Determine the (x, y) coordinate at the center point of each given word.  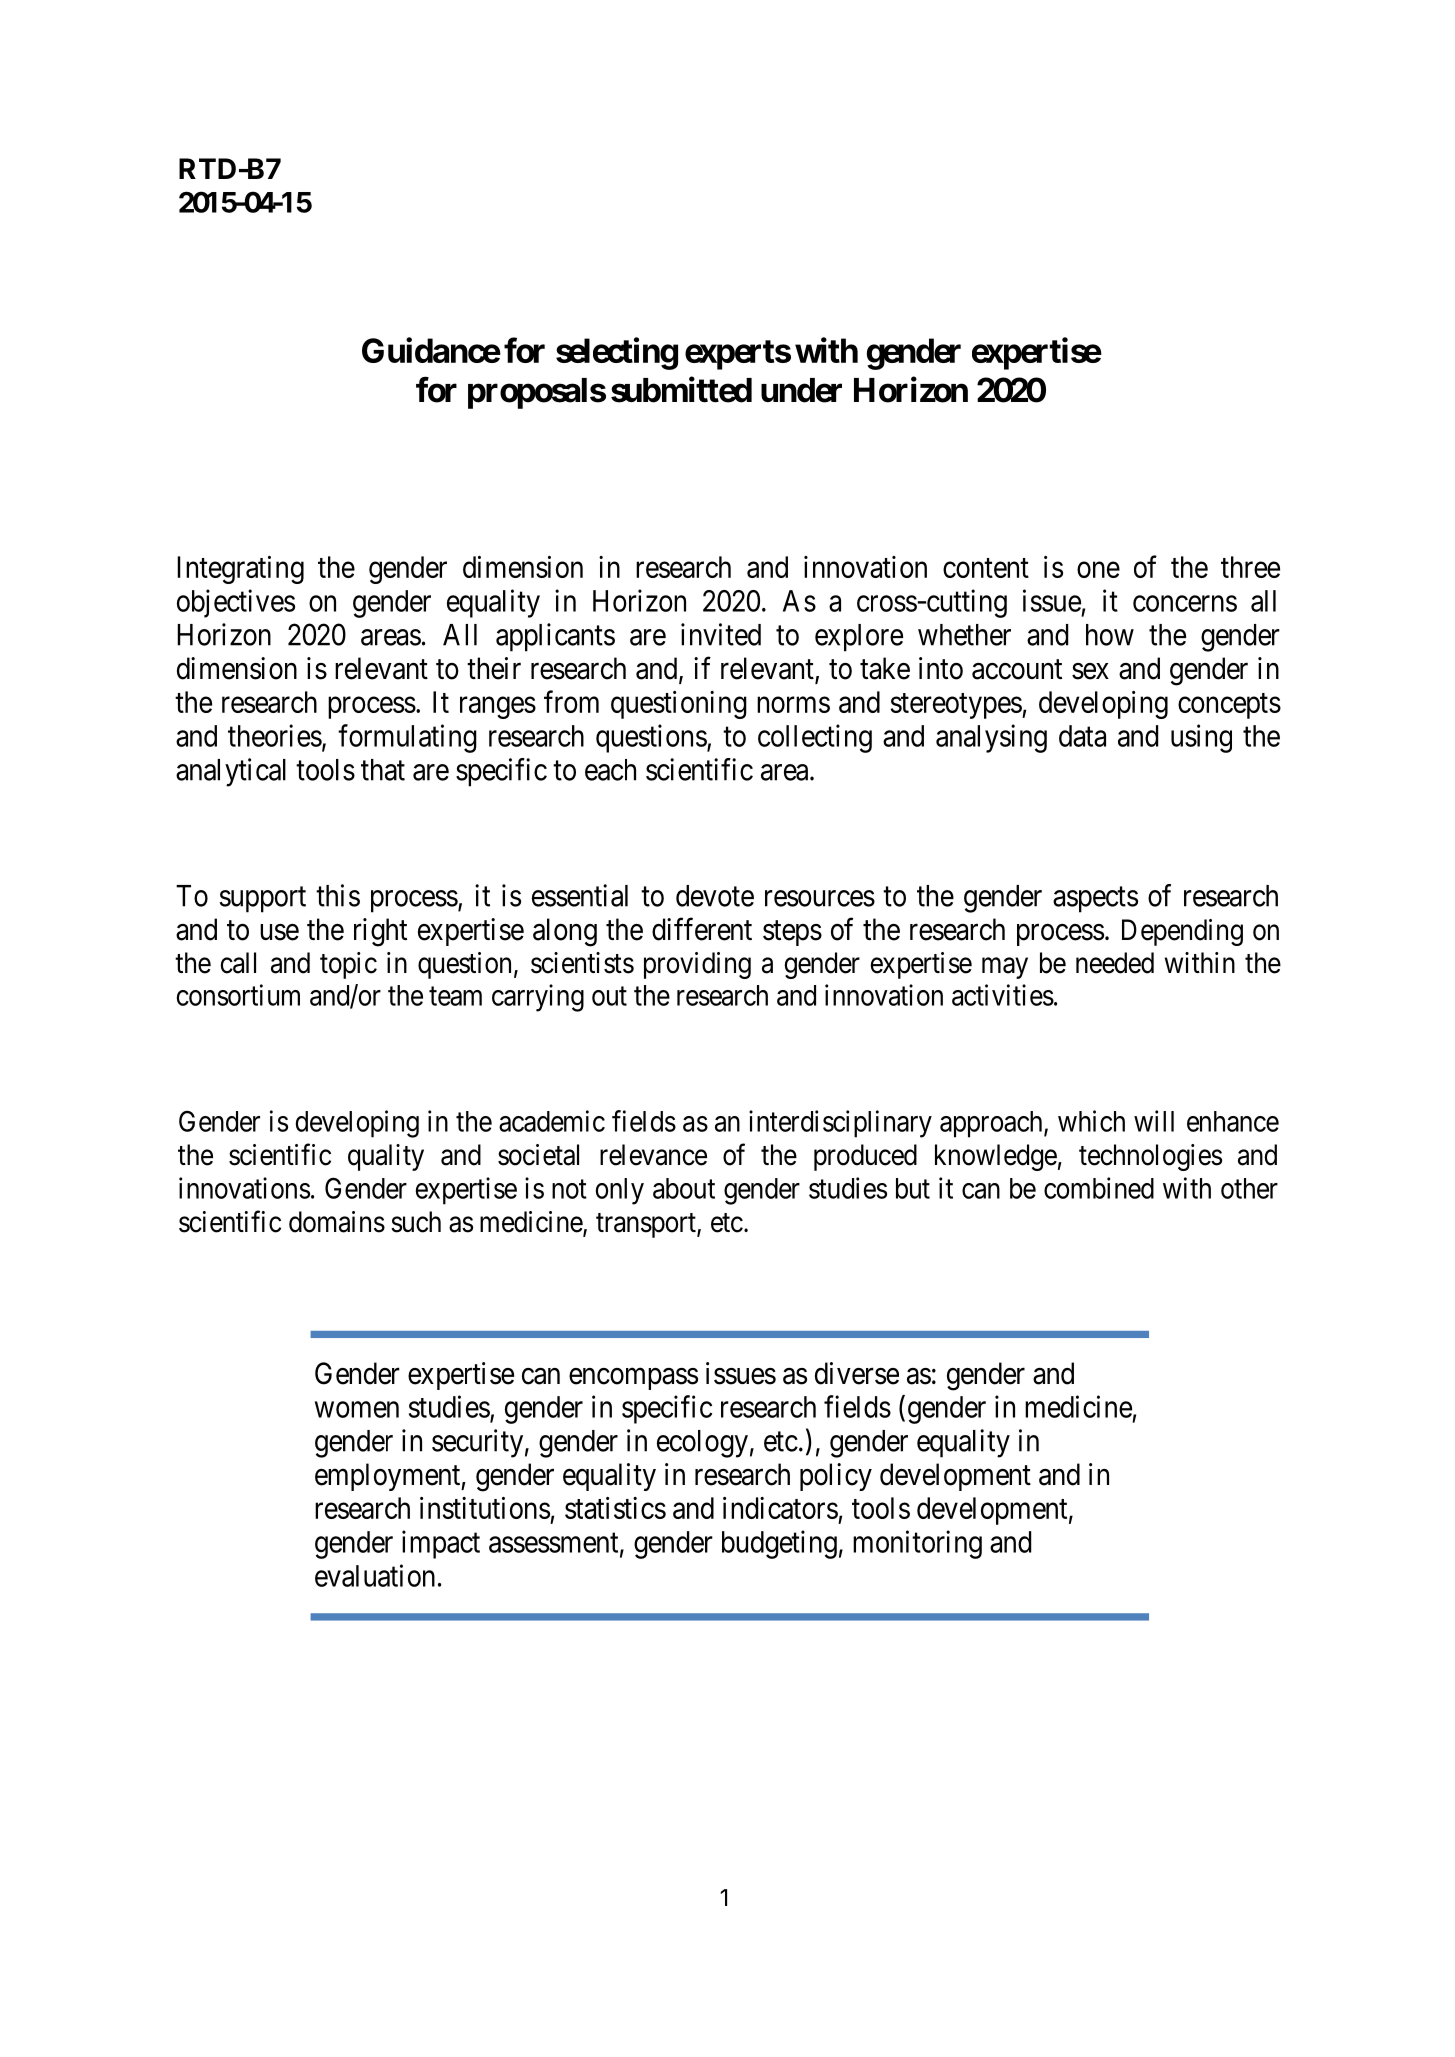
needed (1115, 963)
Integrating (240, 570)
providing (697, 965)
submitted (681, 390)
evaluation (375, 1575)
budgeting (779, 1544)
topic (348, 965)
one (1098, 570)
